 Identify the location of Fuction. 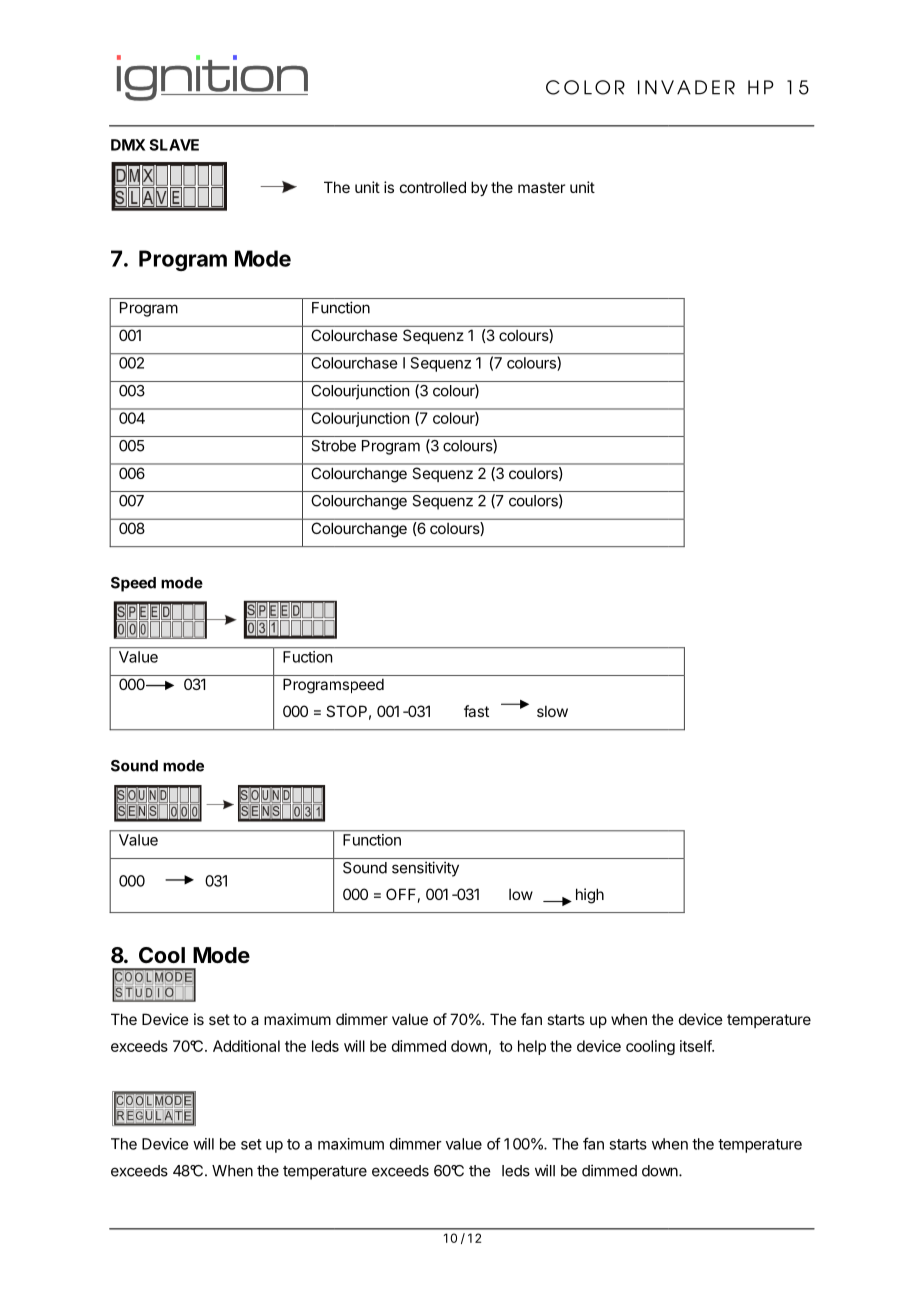
(307, 657).
